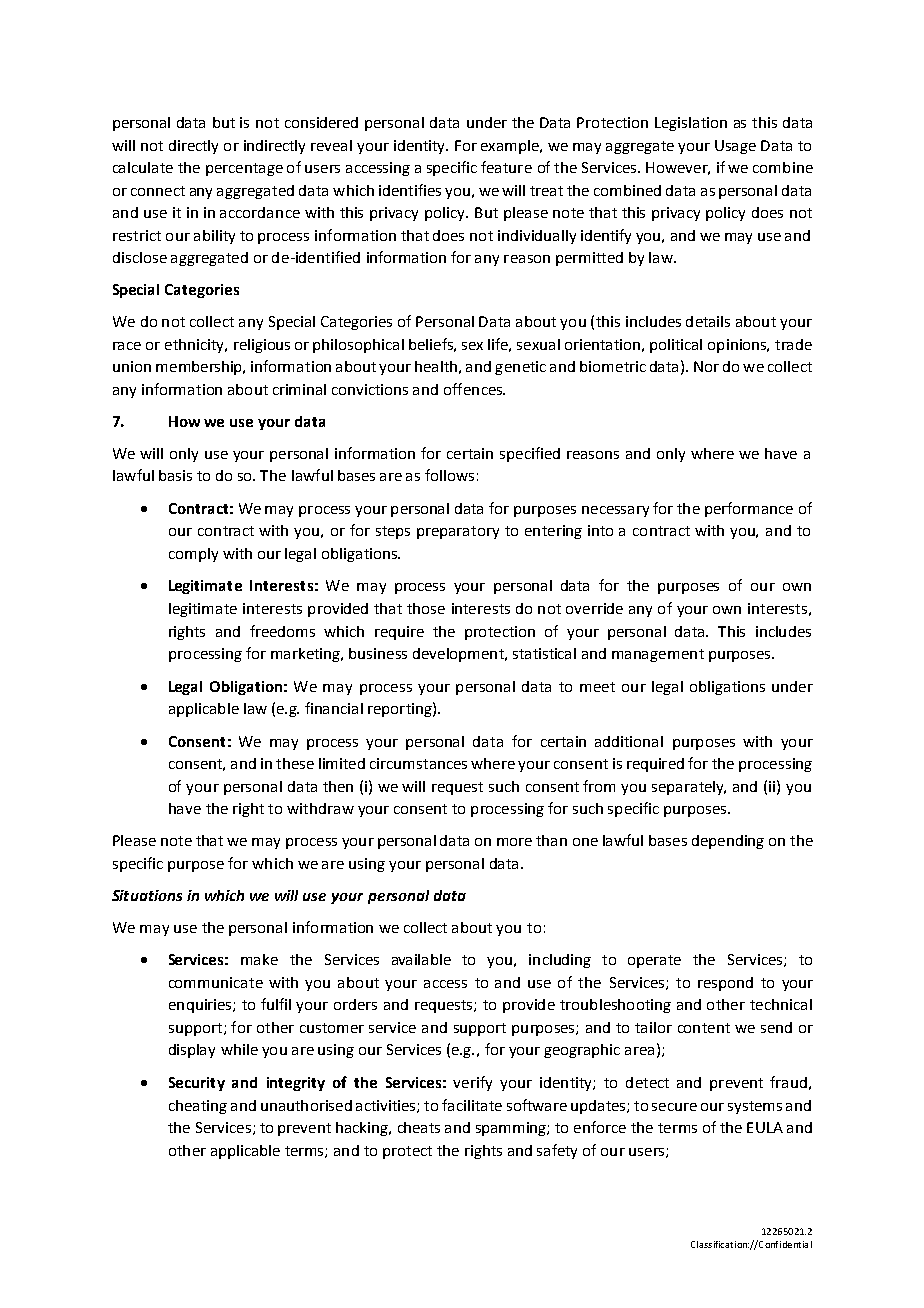  What do you see at coordinates (658, 655) in the document?
I see `management` at bounding box center [658, 655].
